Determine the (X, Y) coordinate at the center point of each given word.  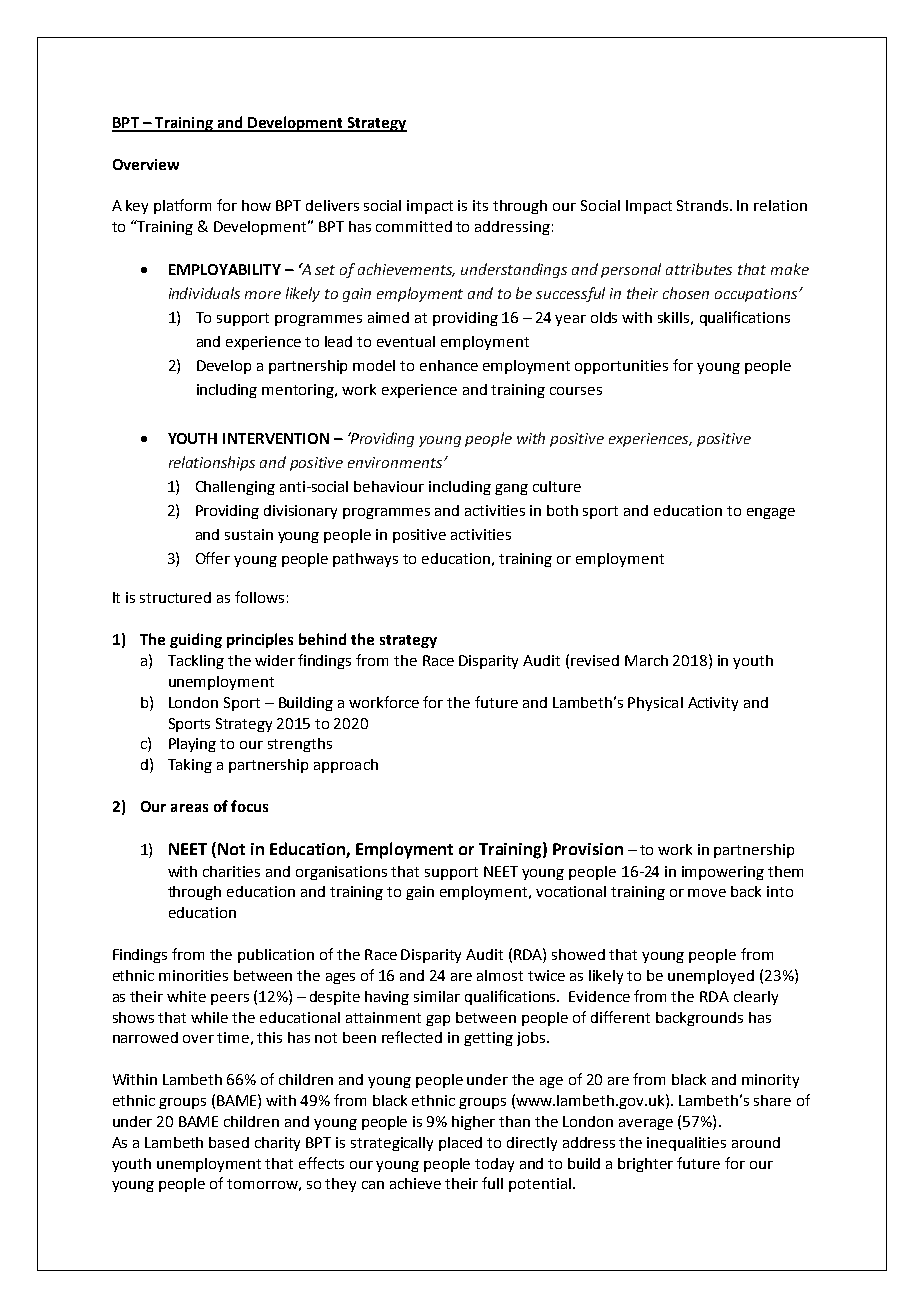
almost (500, 975)
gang (511, 489)
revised (595, 660)
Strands (704, 205)
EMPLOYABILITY (225, 269)
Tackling (196, 662)
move (707, 893)
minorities (193, 975)
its (480, 205)
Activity (713, 704)
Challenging (235, 488)
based (229, 1142)
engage (771, 513)
